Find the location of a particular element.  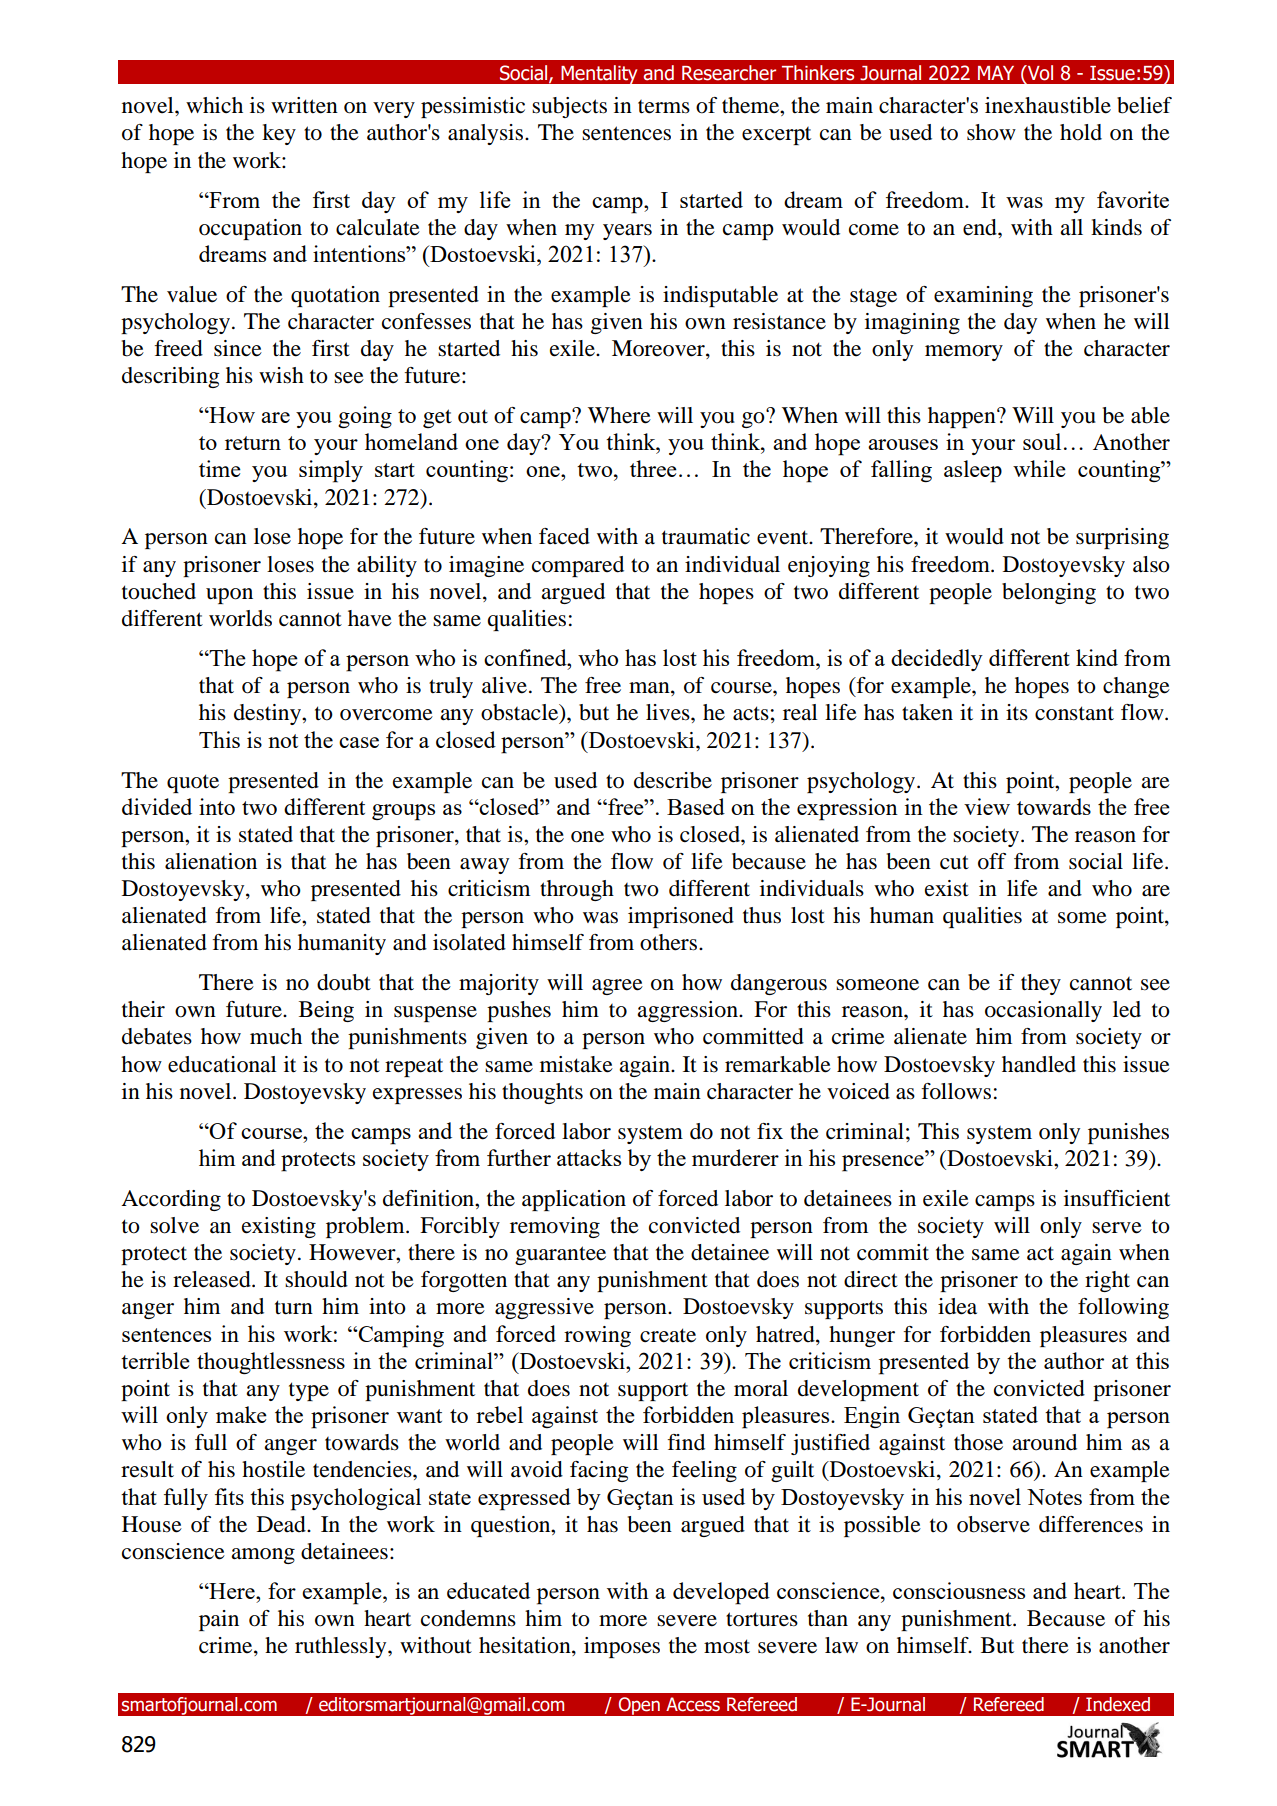

released is located at coordinates (213, 1279).
